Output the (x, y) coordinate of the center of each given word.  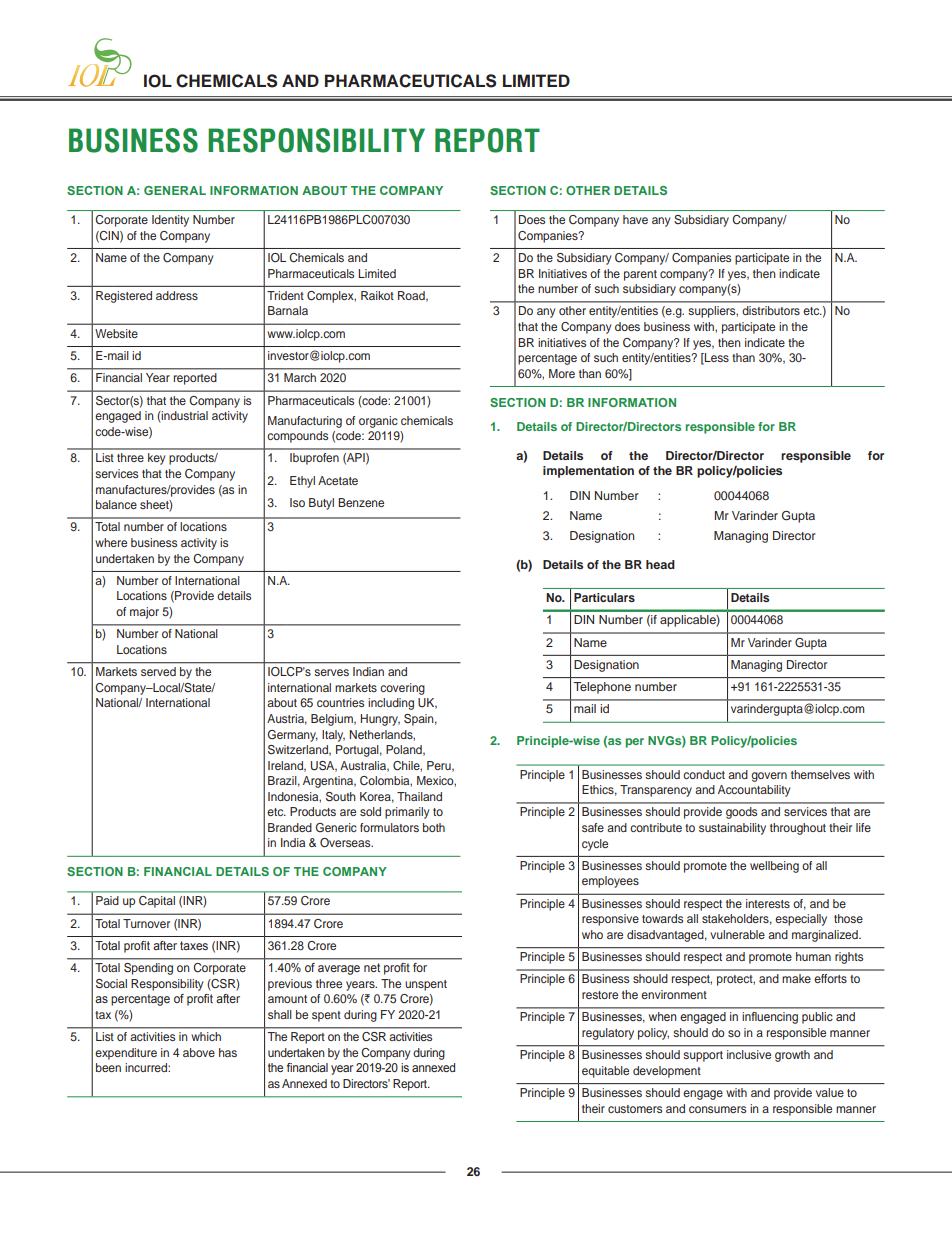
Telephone (602, 688)
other (572, 310)
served (158, 671)
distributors (771, 310)
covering (402, 689)
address (177, 295)
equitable (605, 1072)
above (199, 1052)
